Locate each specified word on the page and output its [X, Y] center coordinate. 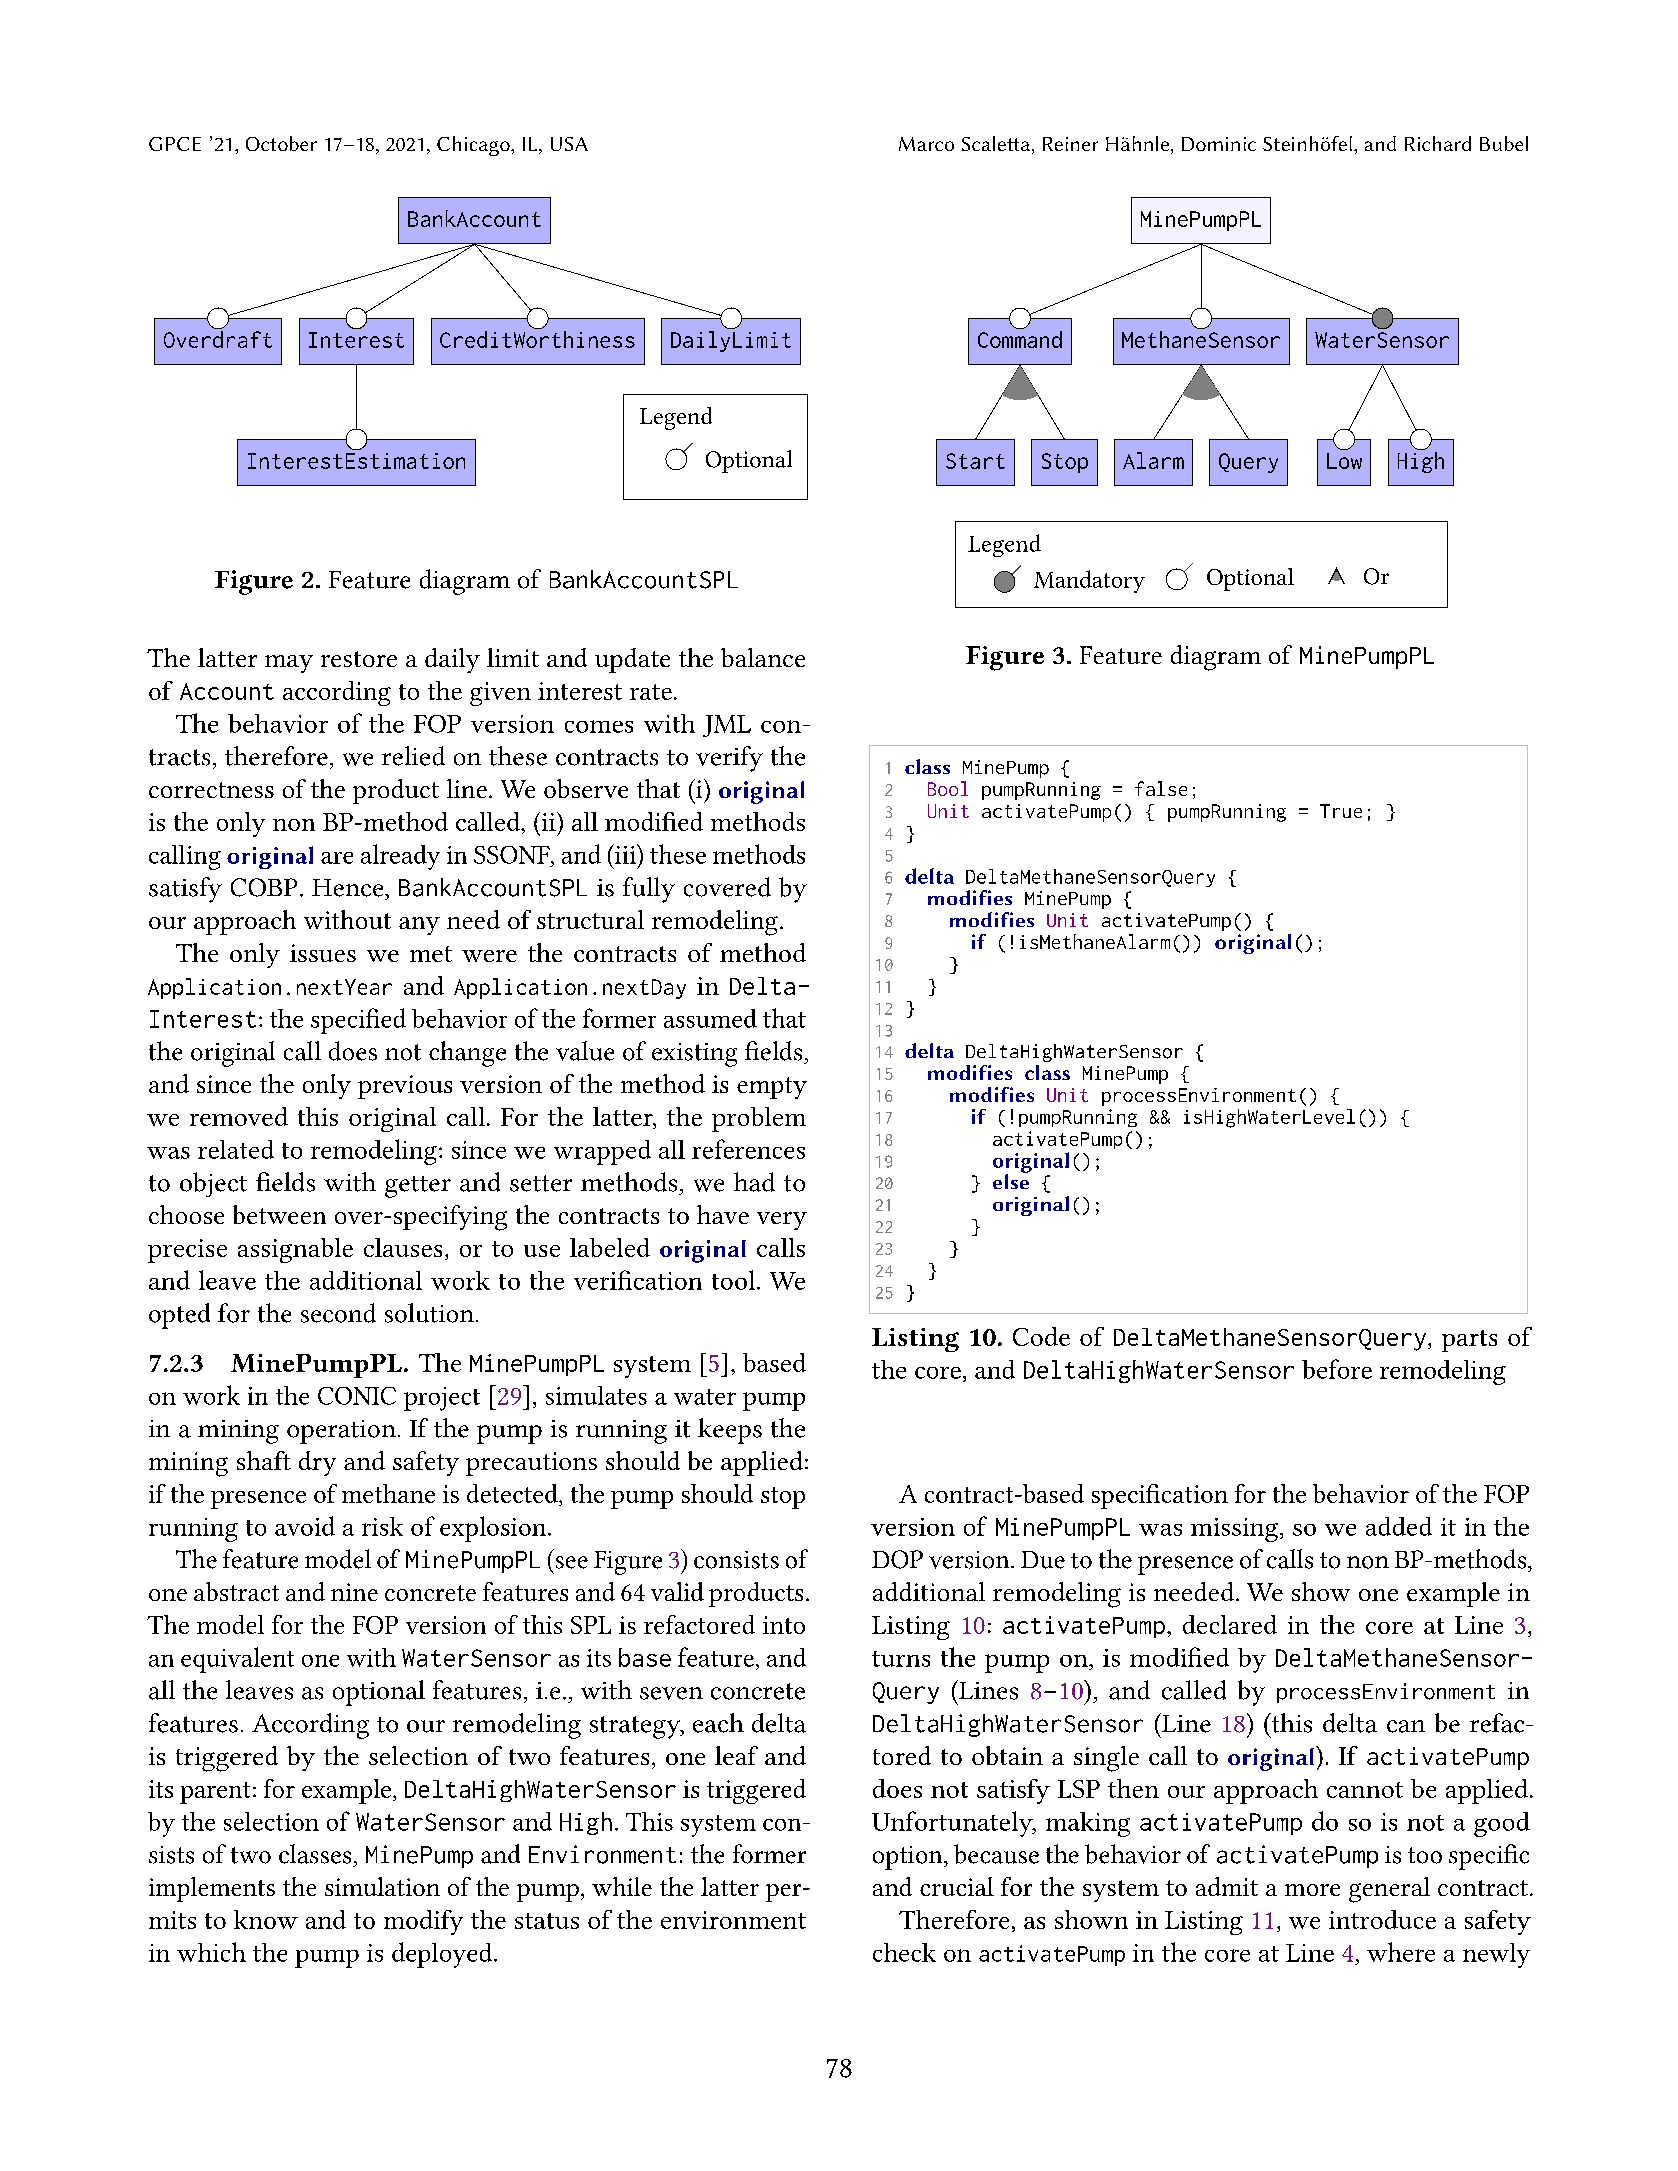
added [1399, 1526]
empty [772, 1088]
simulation [382, 1886]
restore [359, 659]
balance [763, 657]
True [1341, 811]
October [281, 143]
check [904, 1952]
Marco [926, 144]
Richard [1438, 143]
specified [358, 1021]
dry [317, 1463]
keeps [730, 1431]
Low [1344, 461]
